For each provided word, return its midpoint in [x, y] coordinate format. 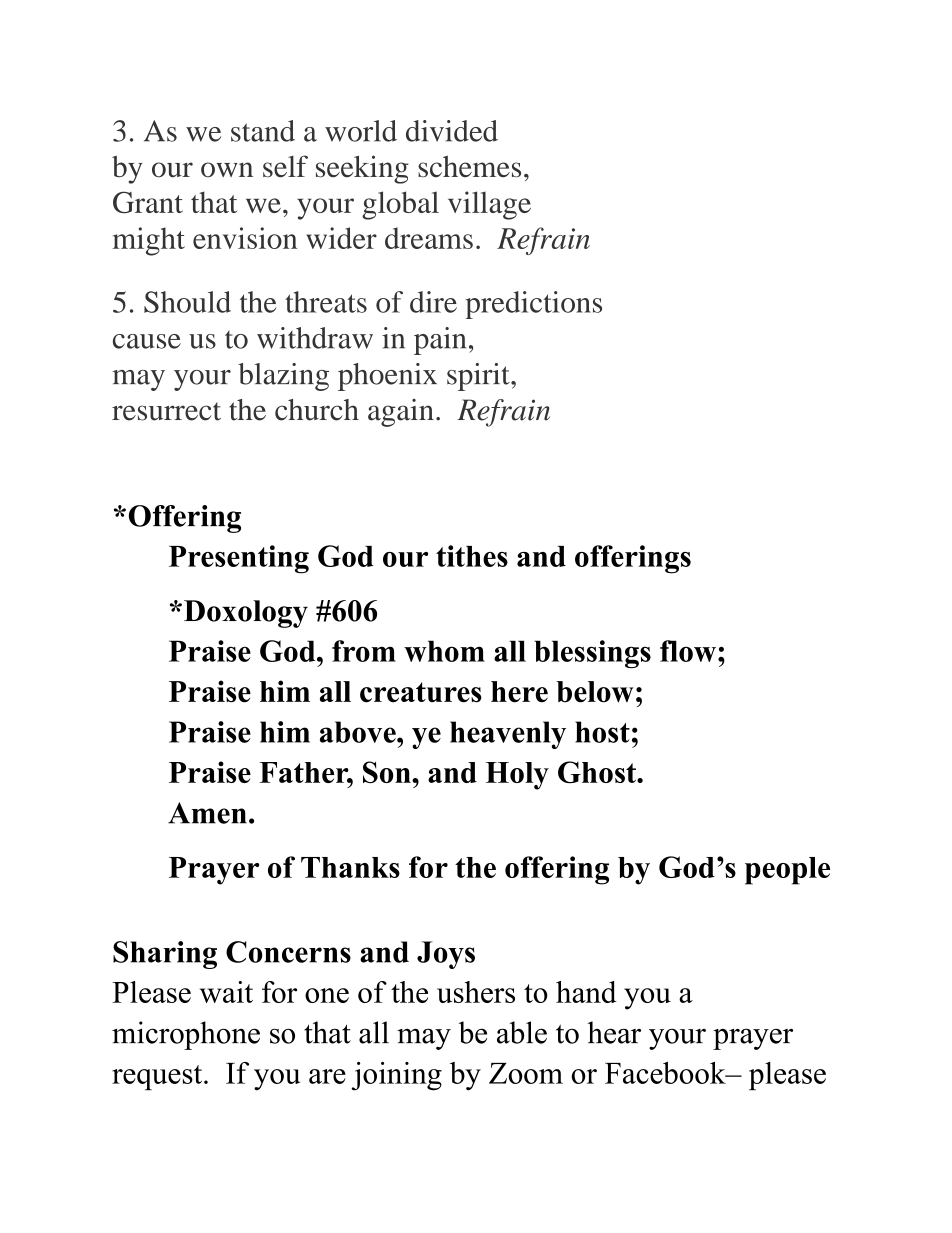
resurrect [166, 411]
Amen [207, 813]
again [401, 413]
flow [688, 651]
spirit [479, 377]
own [227, 169]
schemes [469, 167]
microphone [186, 1035]
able [522, 1032]
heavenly [508, 735]
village [489, 205]
